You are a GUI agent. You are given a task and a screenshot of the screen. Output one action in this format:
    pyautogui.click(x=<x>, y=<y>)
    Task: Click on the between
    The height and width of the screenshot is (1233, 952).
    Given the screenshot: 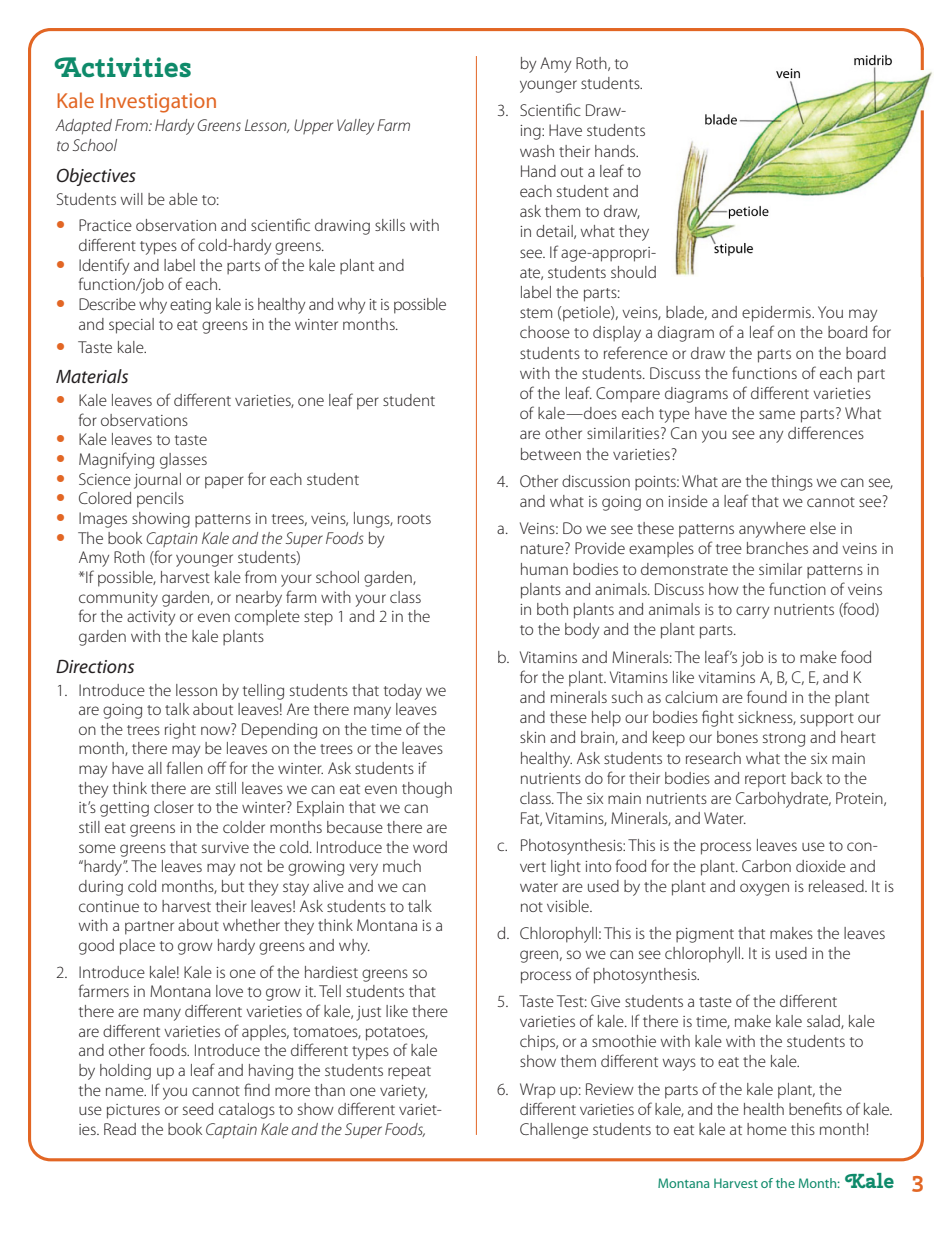 What is the action you would take?
    pyautogui.click(x=551, y=454)
